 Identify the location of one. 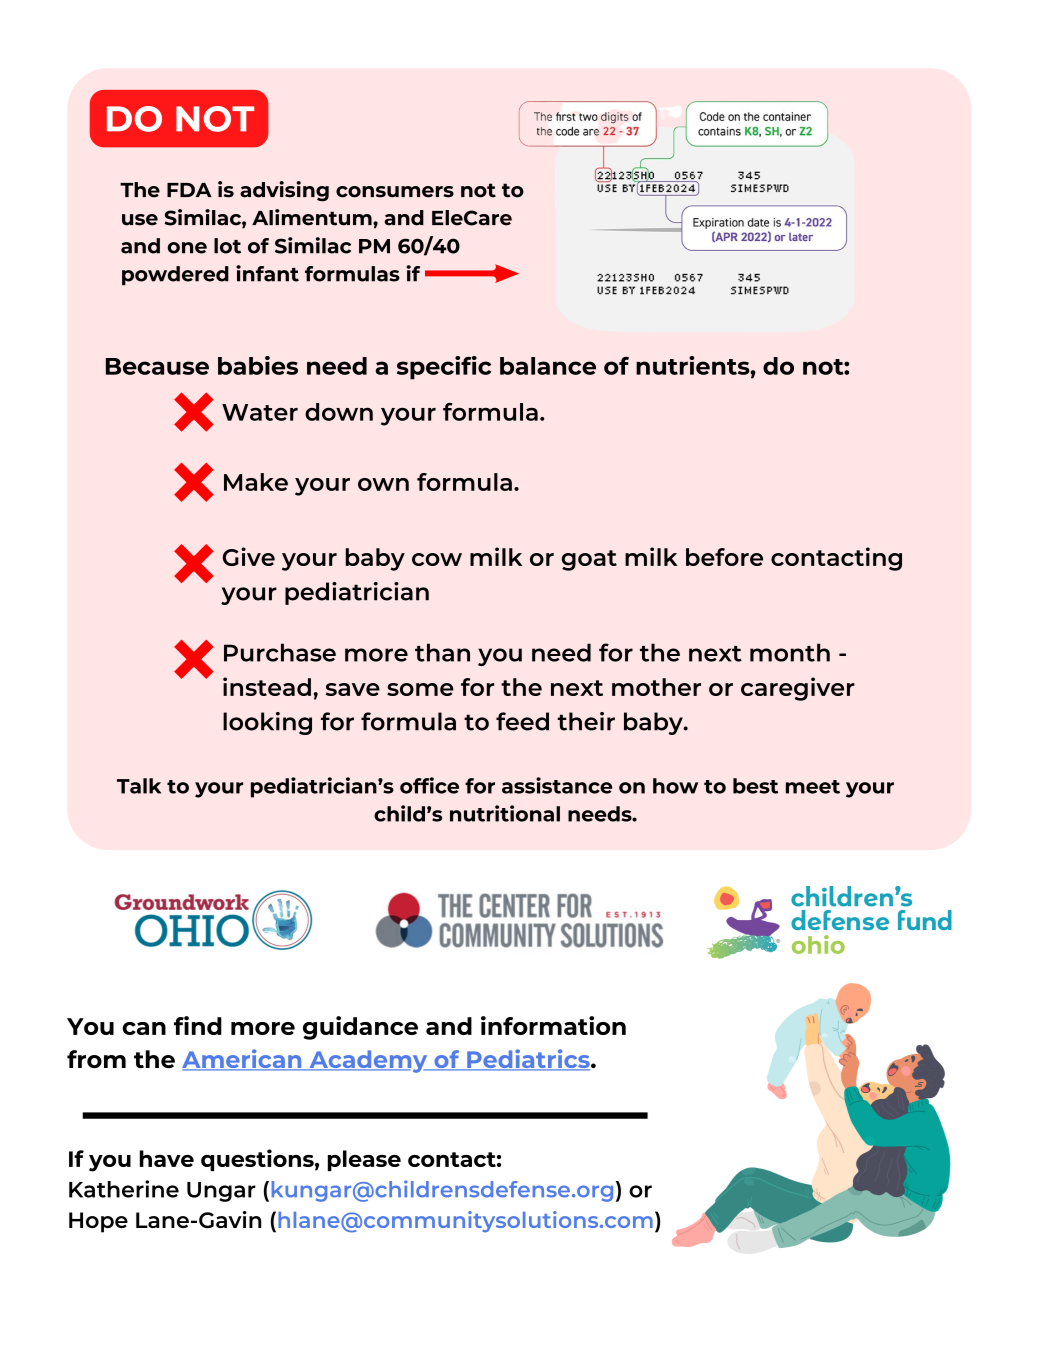
(187, 248).
